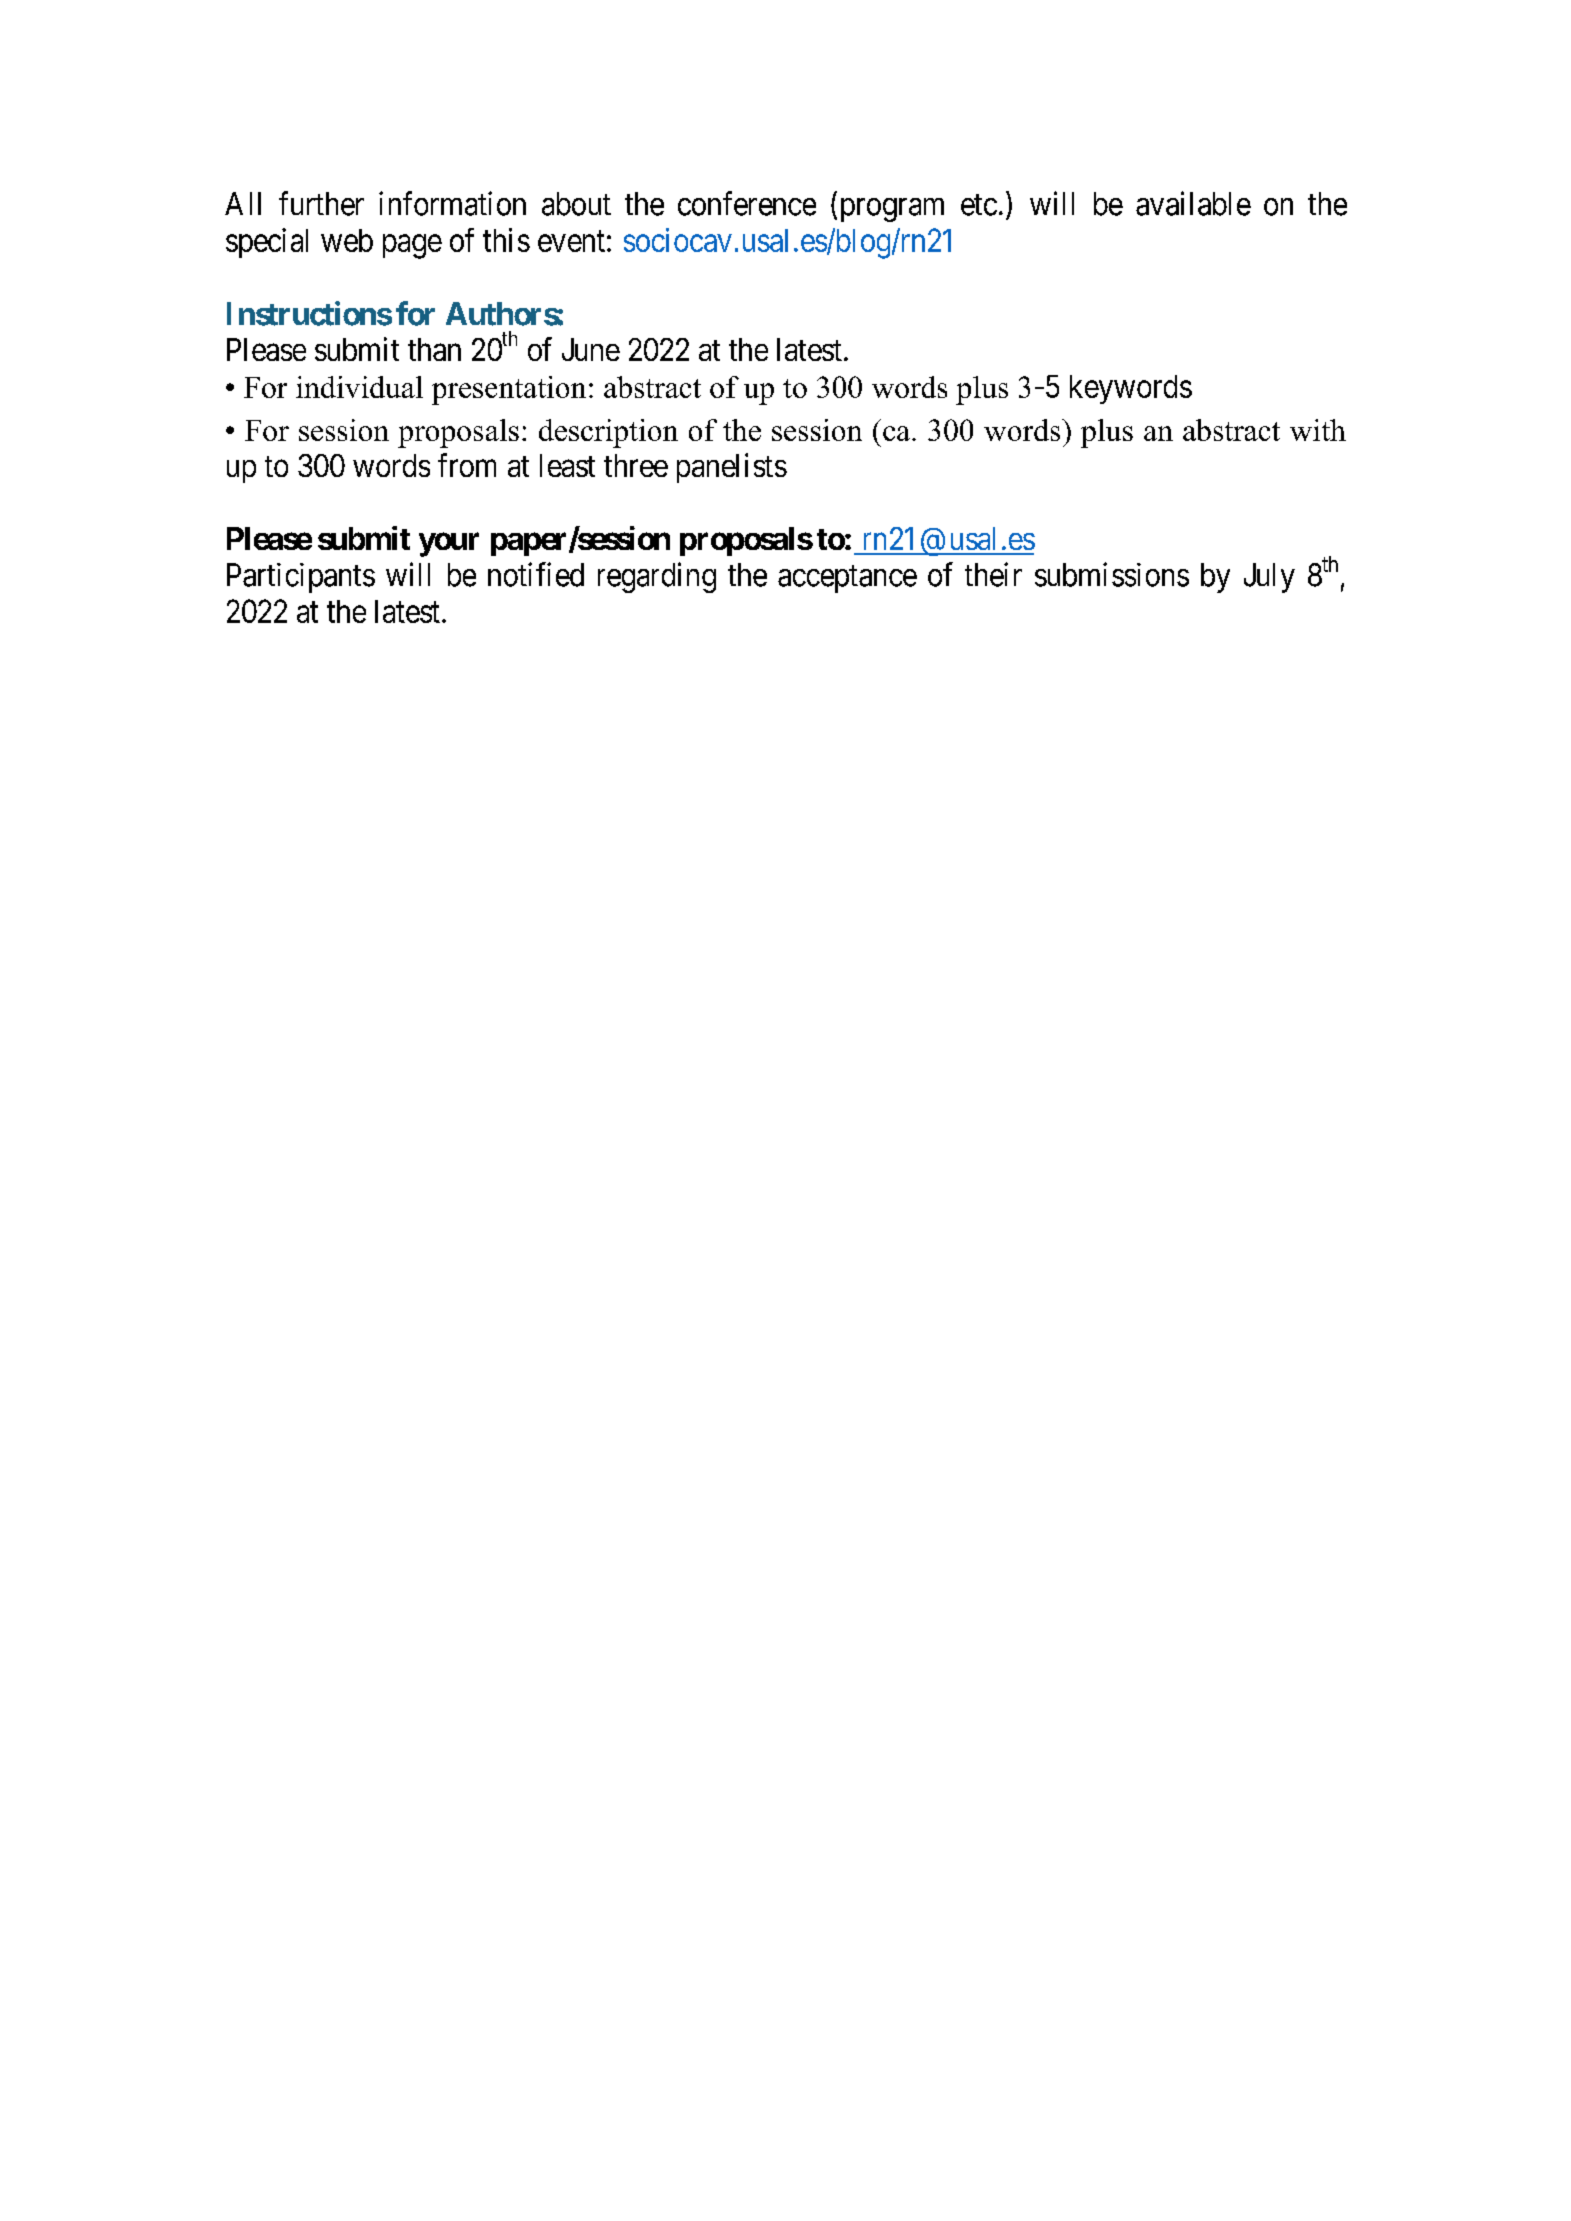  What do you see at coordinates (636, 465) in the screenshot?
I see `three` at bounding box center [636, 465].
